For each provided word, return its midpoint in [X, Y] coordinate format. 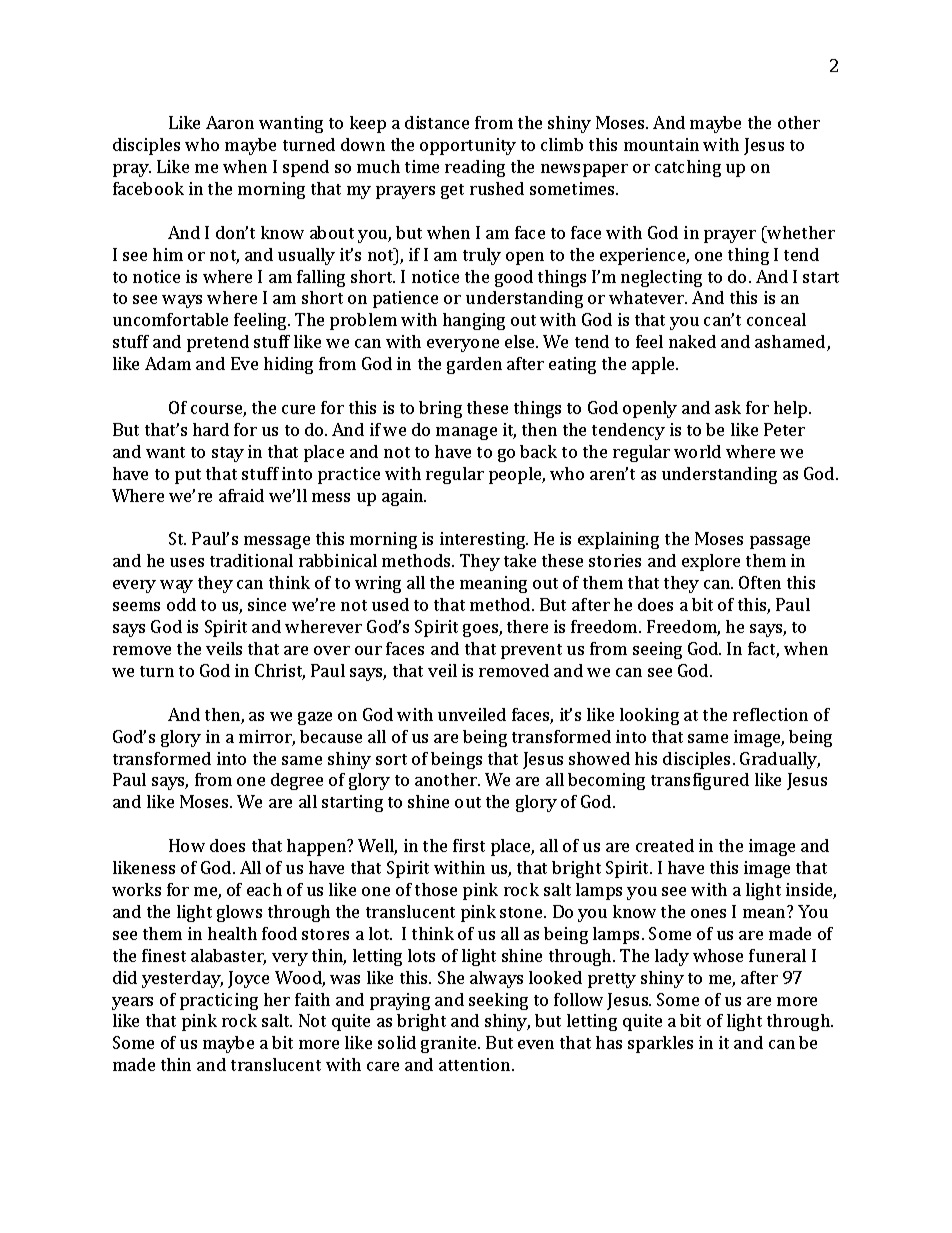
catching [688, 168]
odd [181, 604]
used [390, 604]
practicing [219, 1001]
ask [728, 407]
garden [474, 365]
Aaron [230, 122]
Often [760, 582]
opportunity [468, 146]
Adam [168, 363]
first [469, 845]
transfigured [700, 781]
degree [297, 781]
